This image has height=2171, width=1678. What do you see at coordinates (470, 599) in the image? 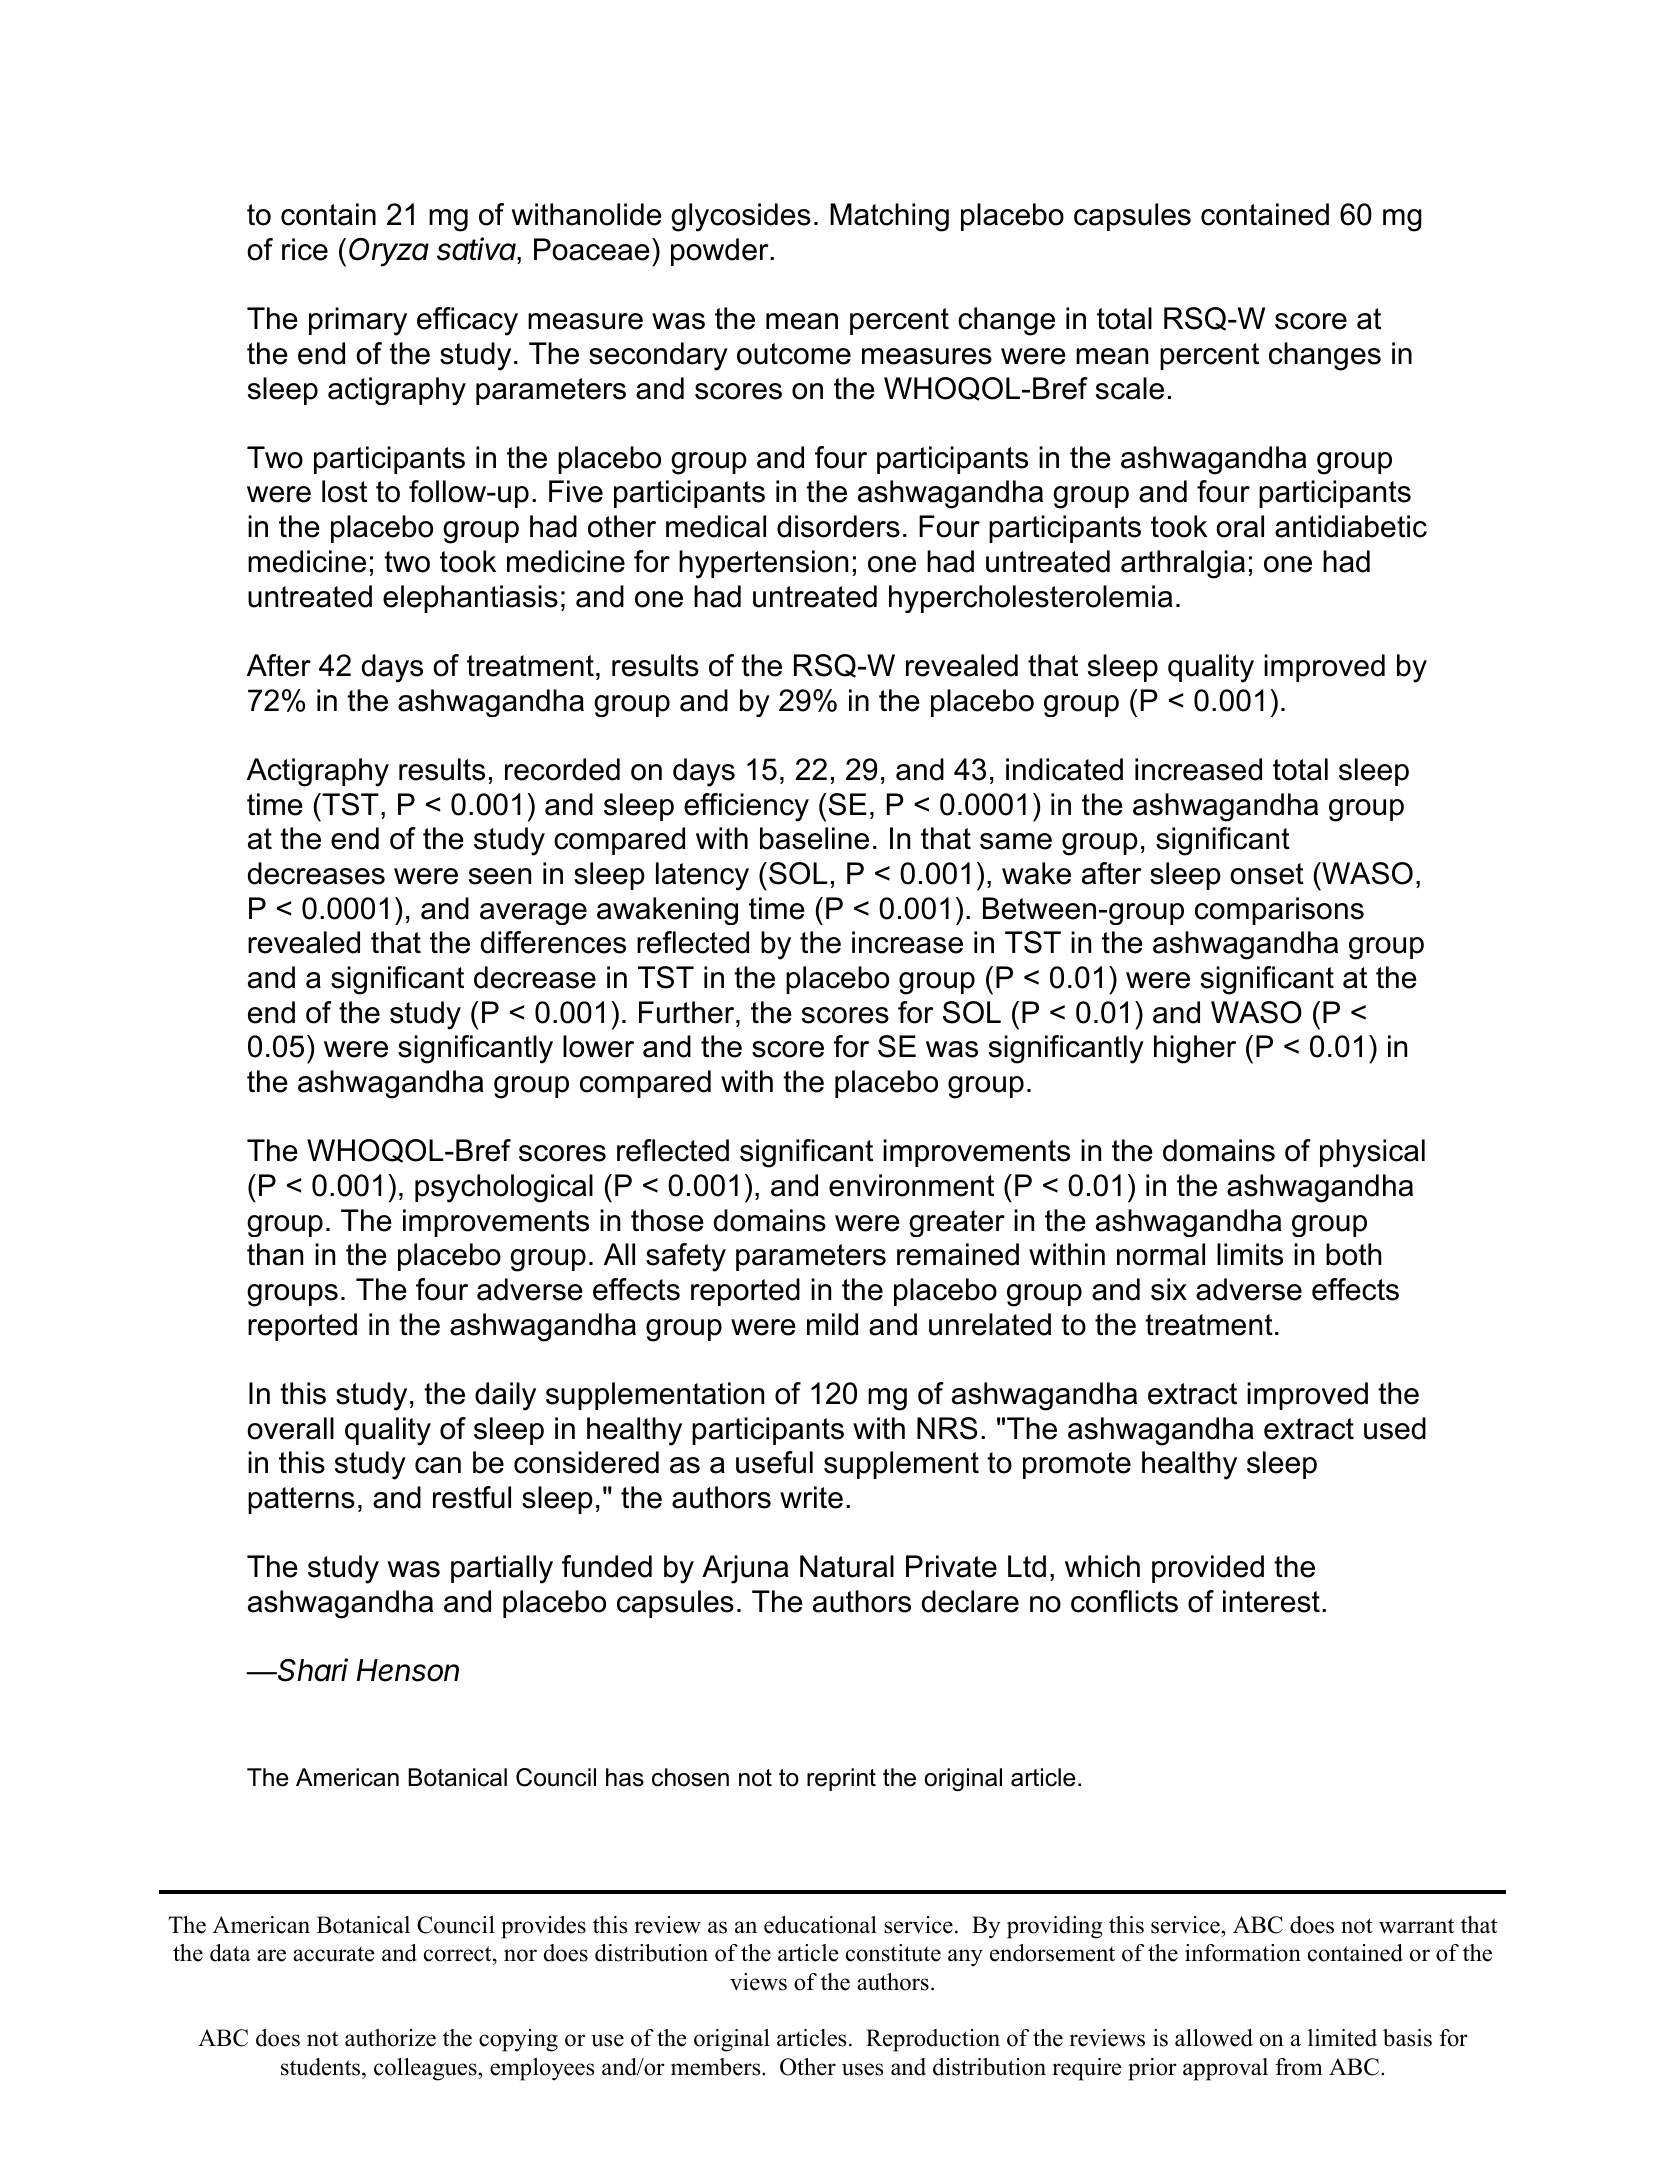
I see `elephantiasis` at bounding box center [470, 599].
